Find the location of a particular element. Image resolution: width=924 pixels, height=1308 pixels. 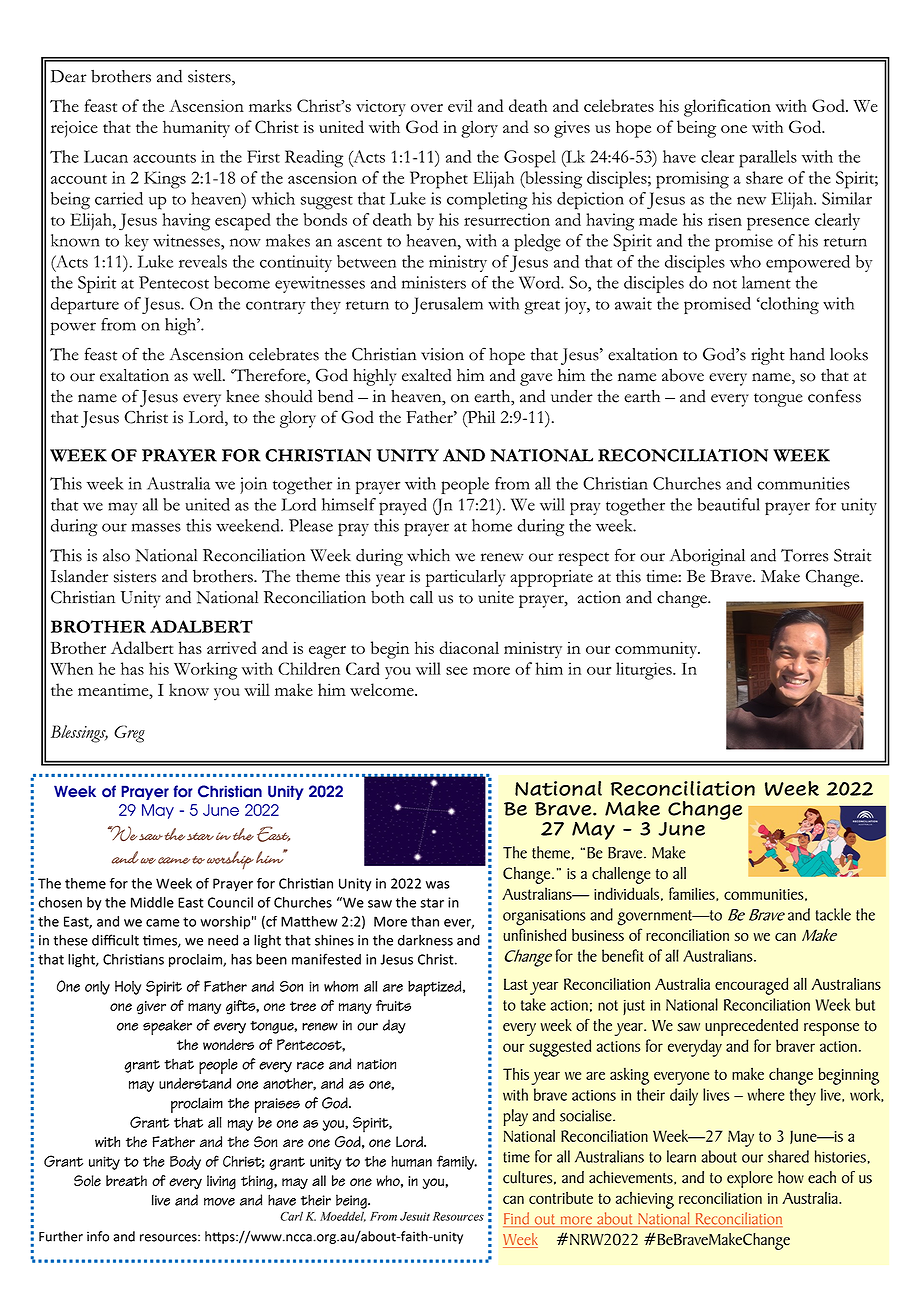

see is located at coordinates (457, 671).
